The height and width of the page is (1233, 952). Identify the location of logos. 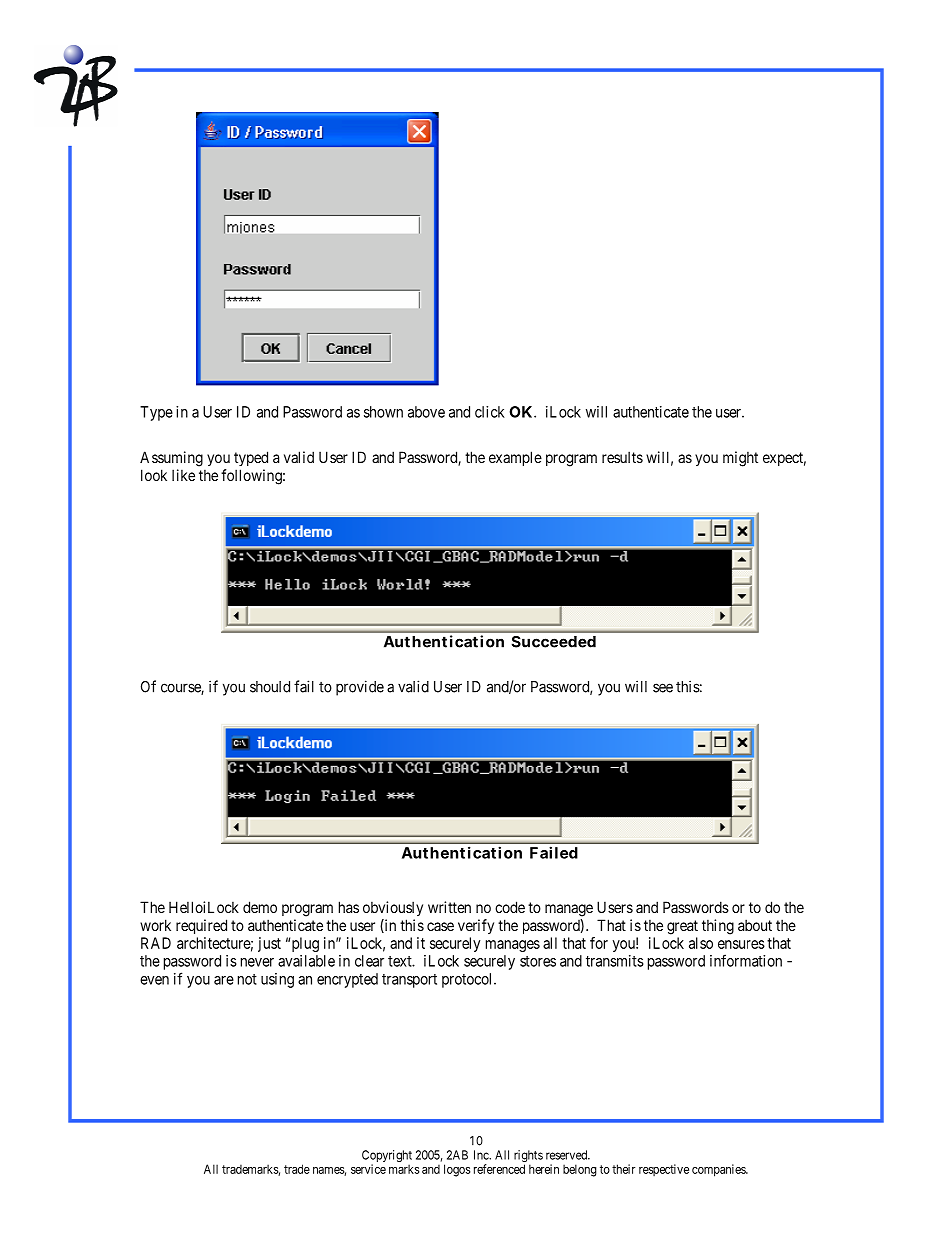
(457, 1170).
